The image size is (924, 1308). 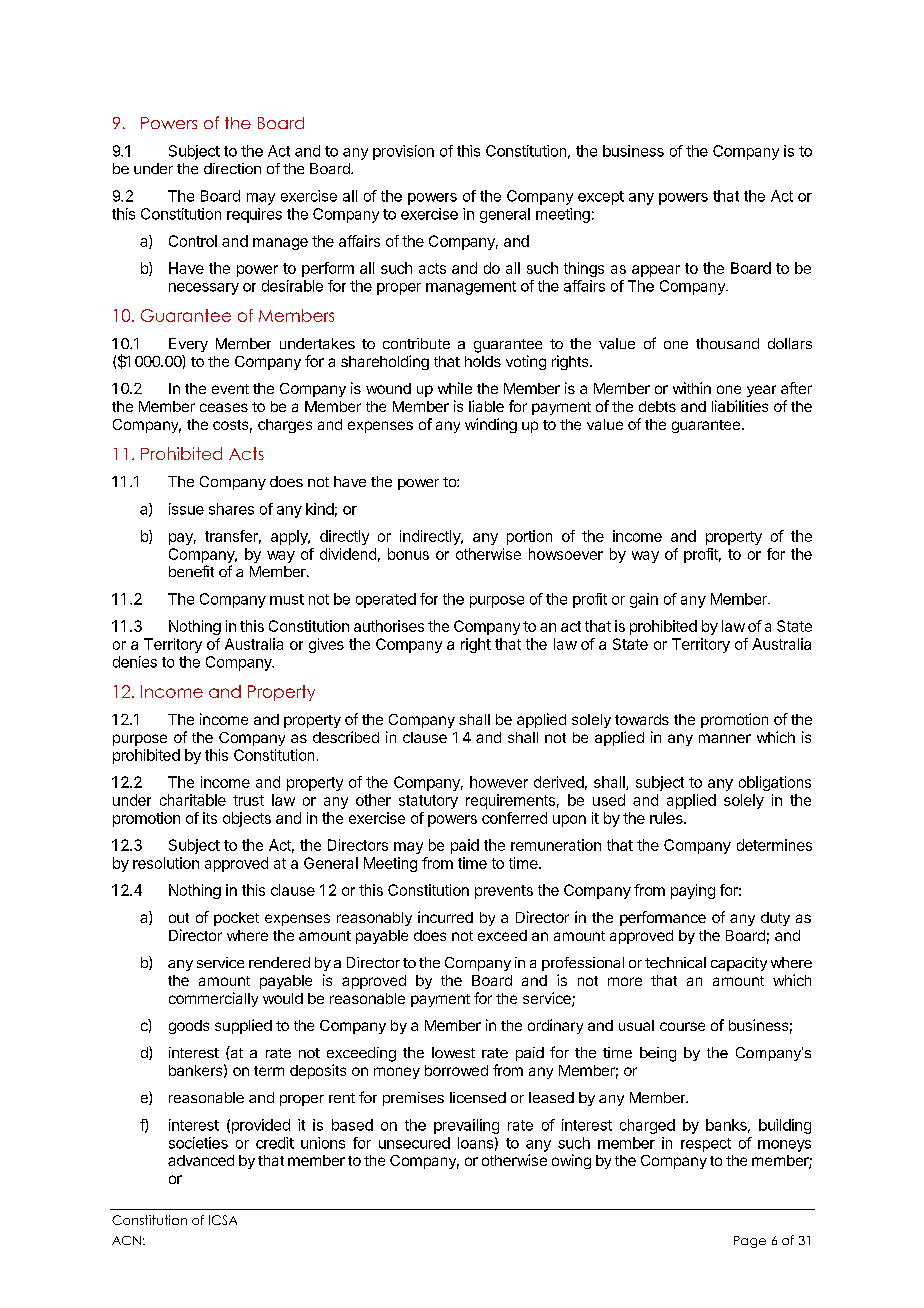 I want to click on except, so click(x=601, y=198).
